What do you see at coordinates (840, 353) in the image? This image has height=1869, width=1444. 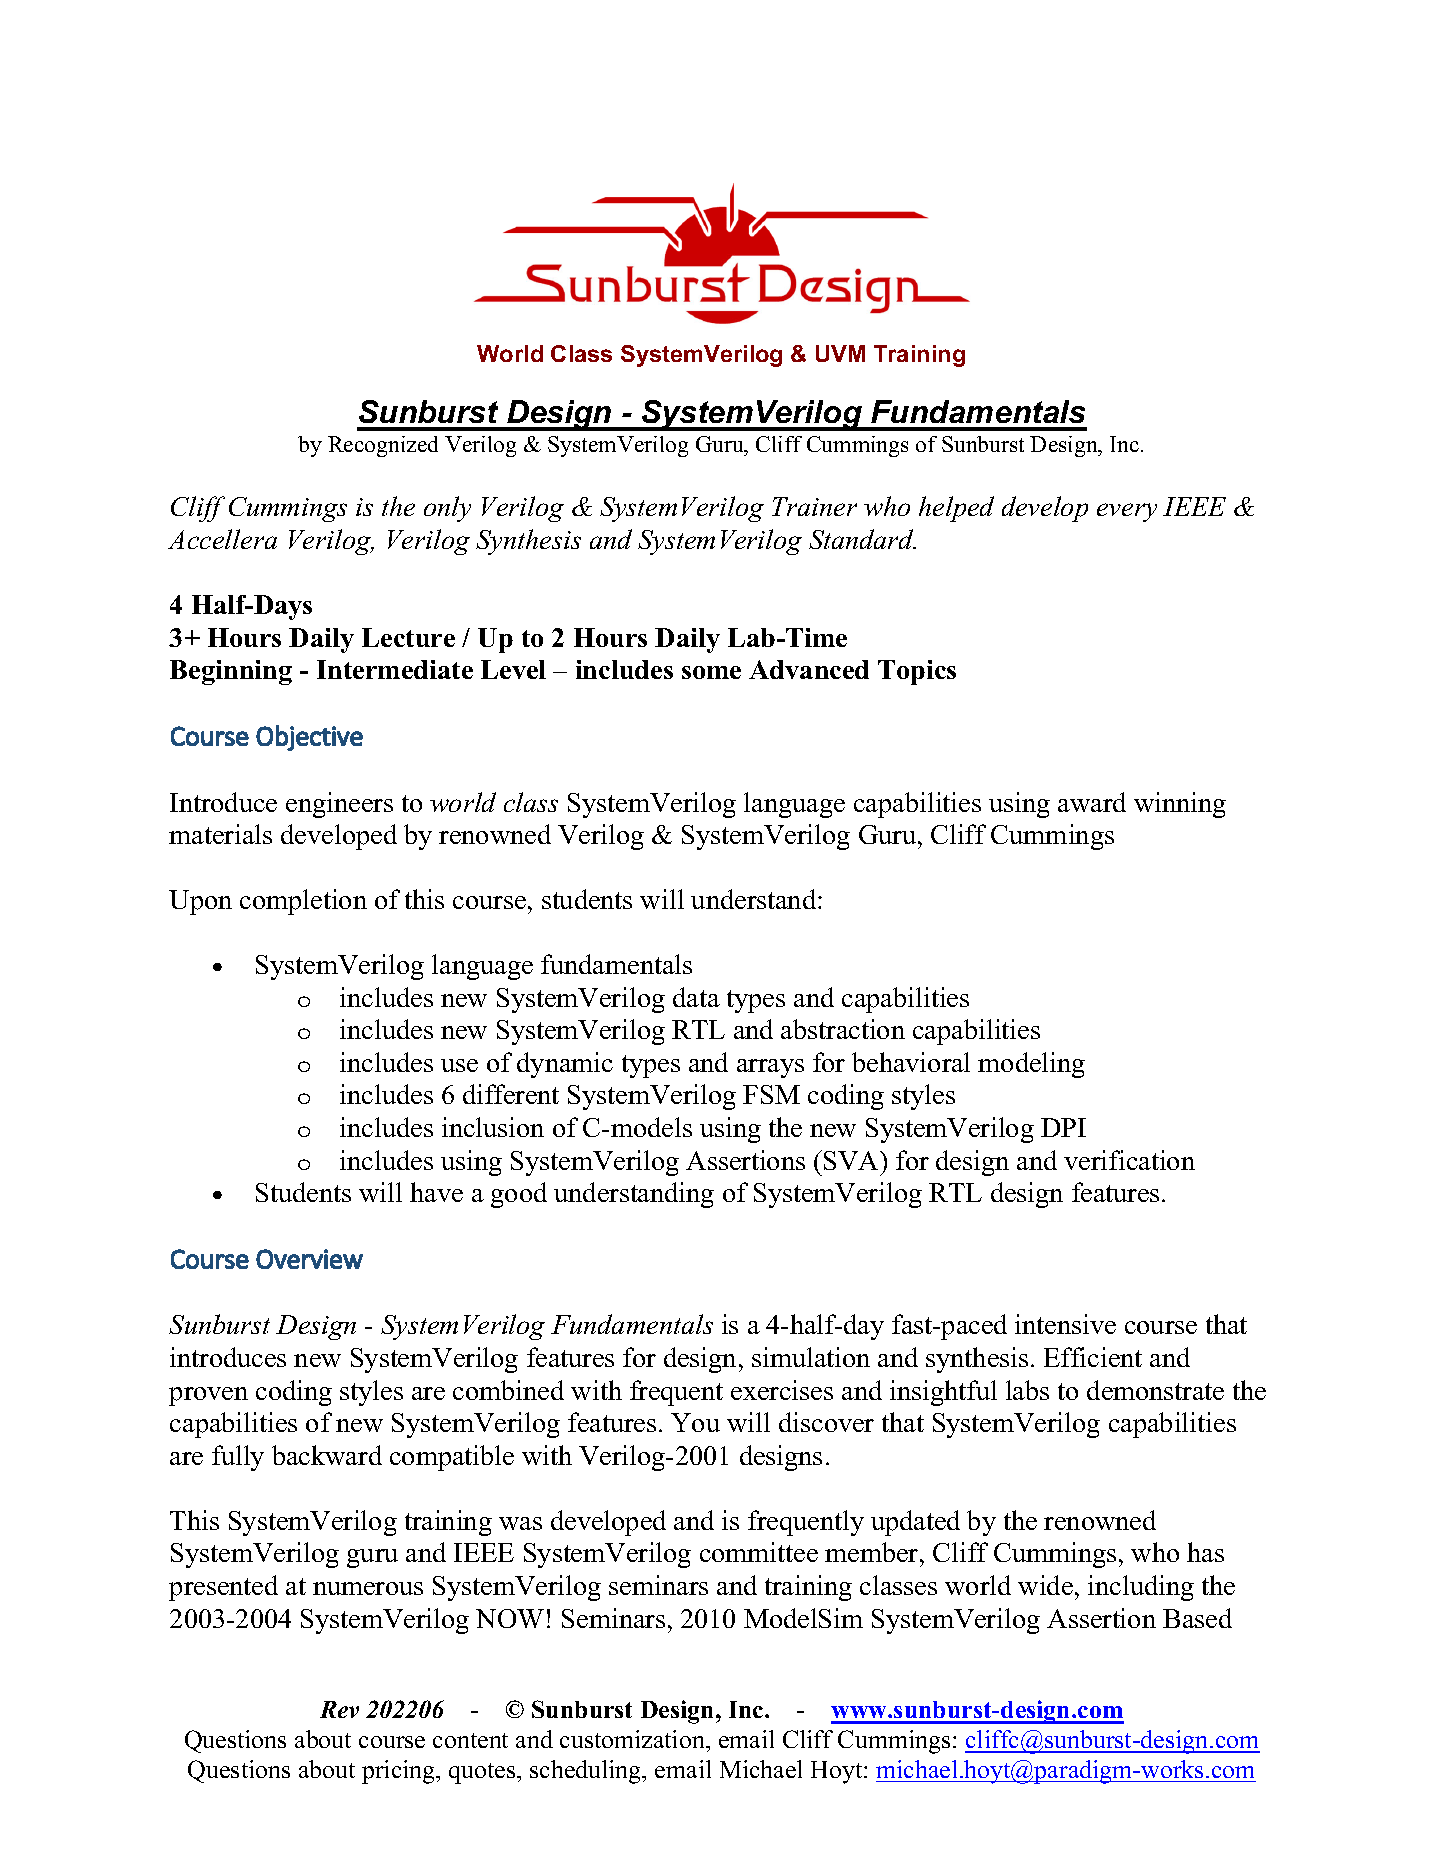 I see `UVM` at bounding box center [840, 353].
